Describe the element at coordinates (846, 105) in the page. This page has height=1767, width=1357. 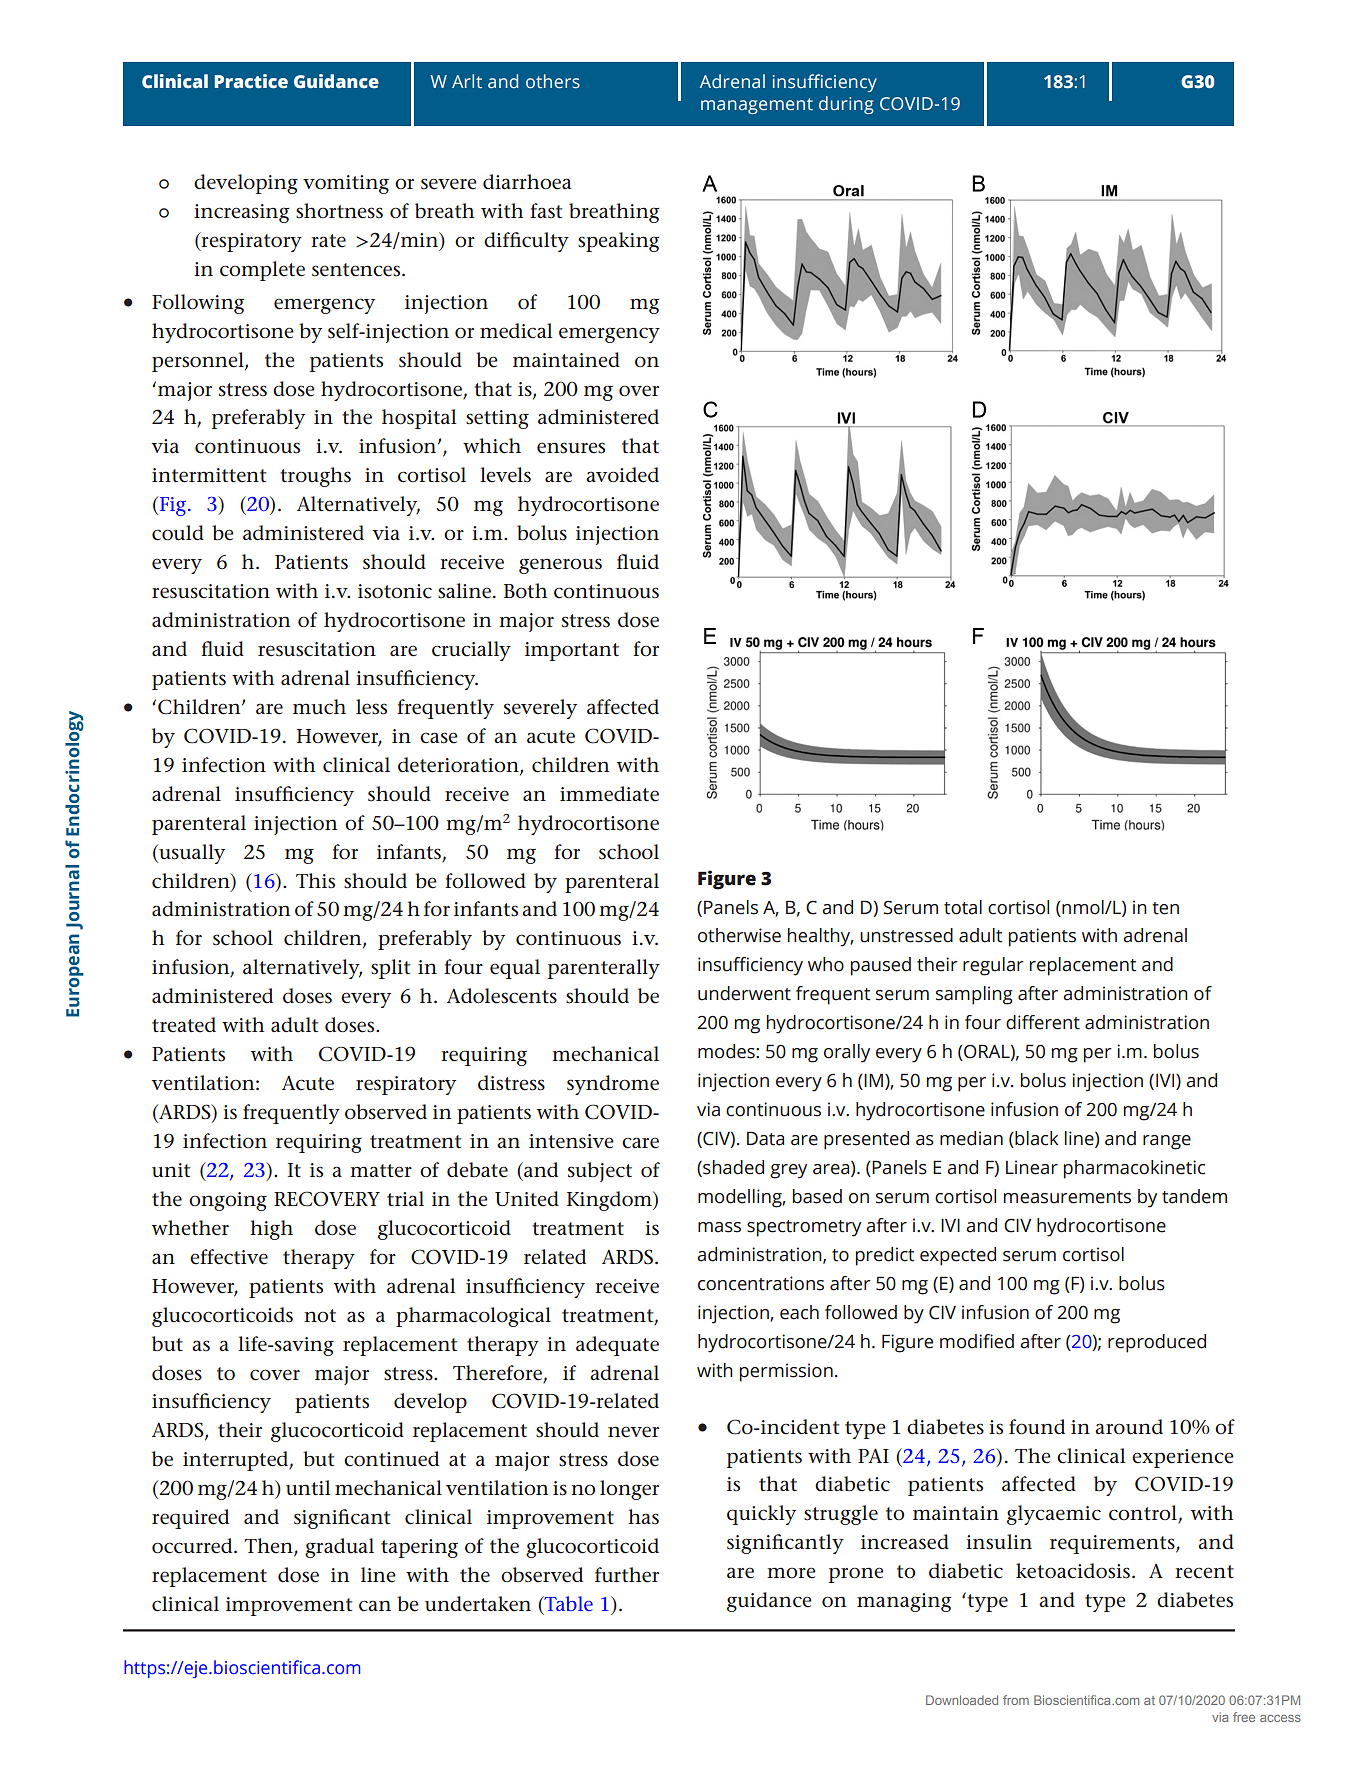
I see `during` at that location.
